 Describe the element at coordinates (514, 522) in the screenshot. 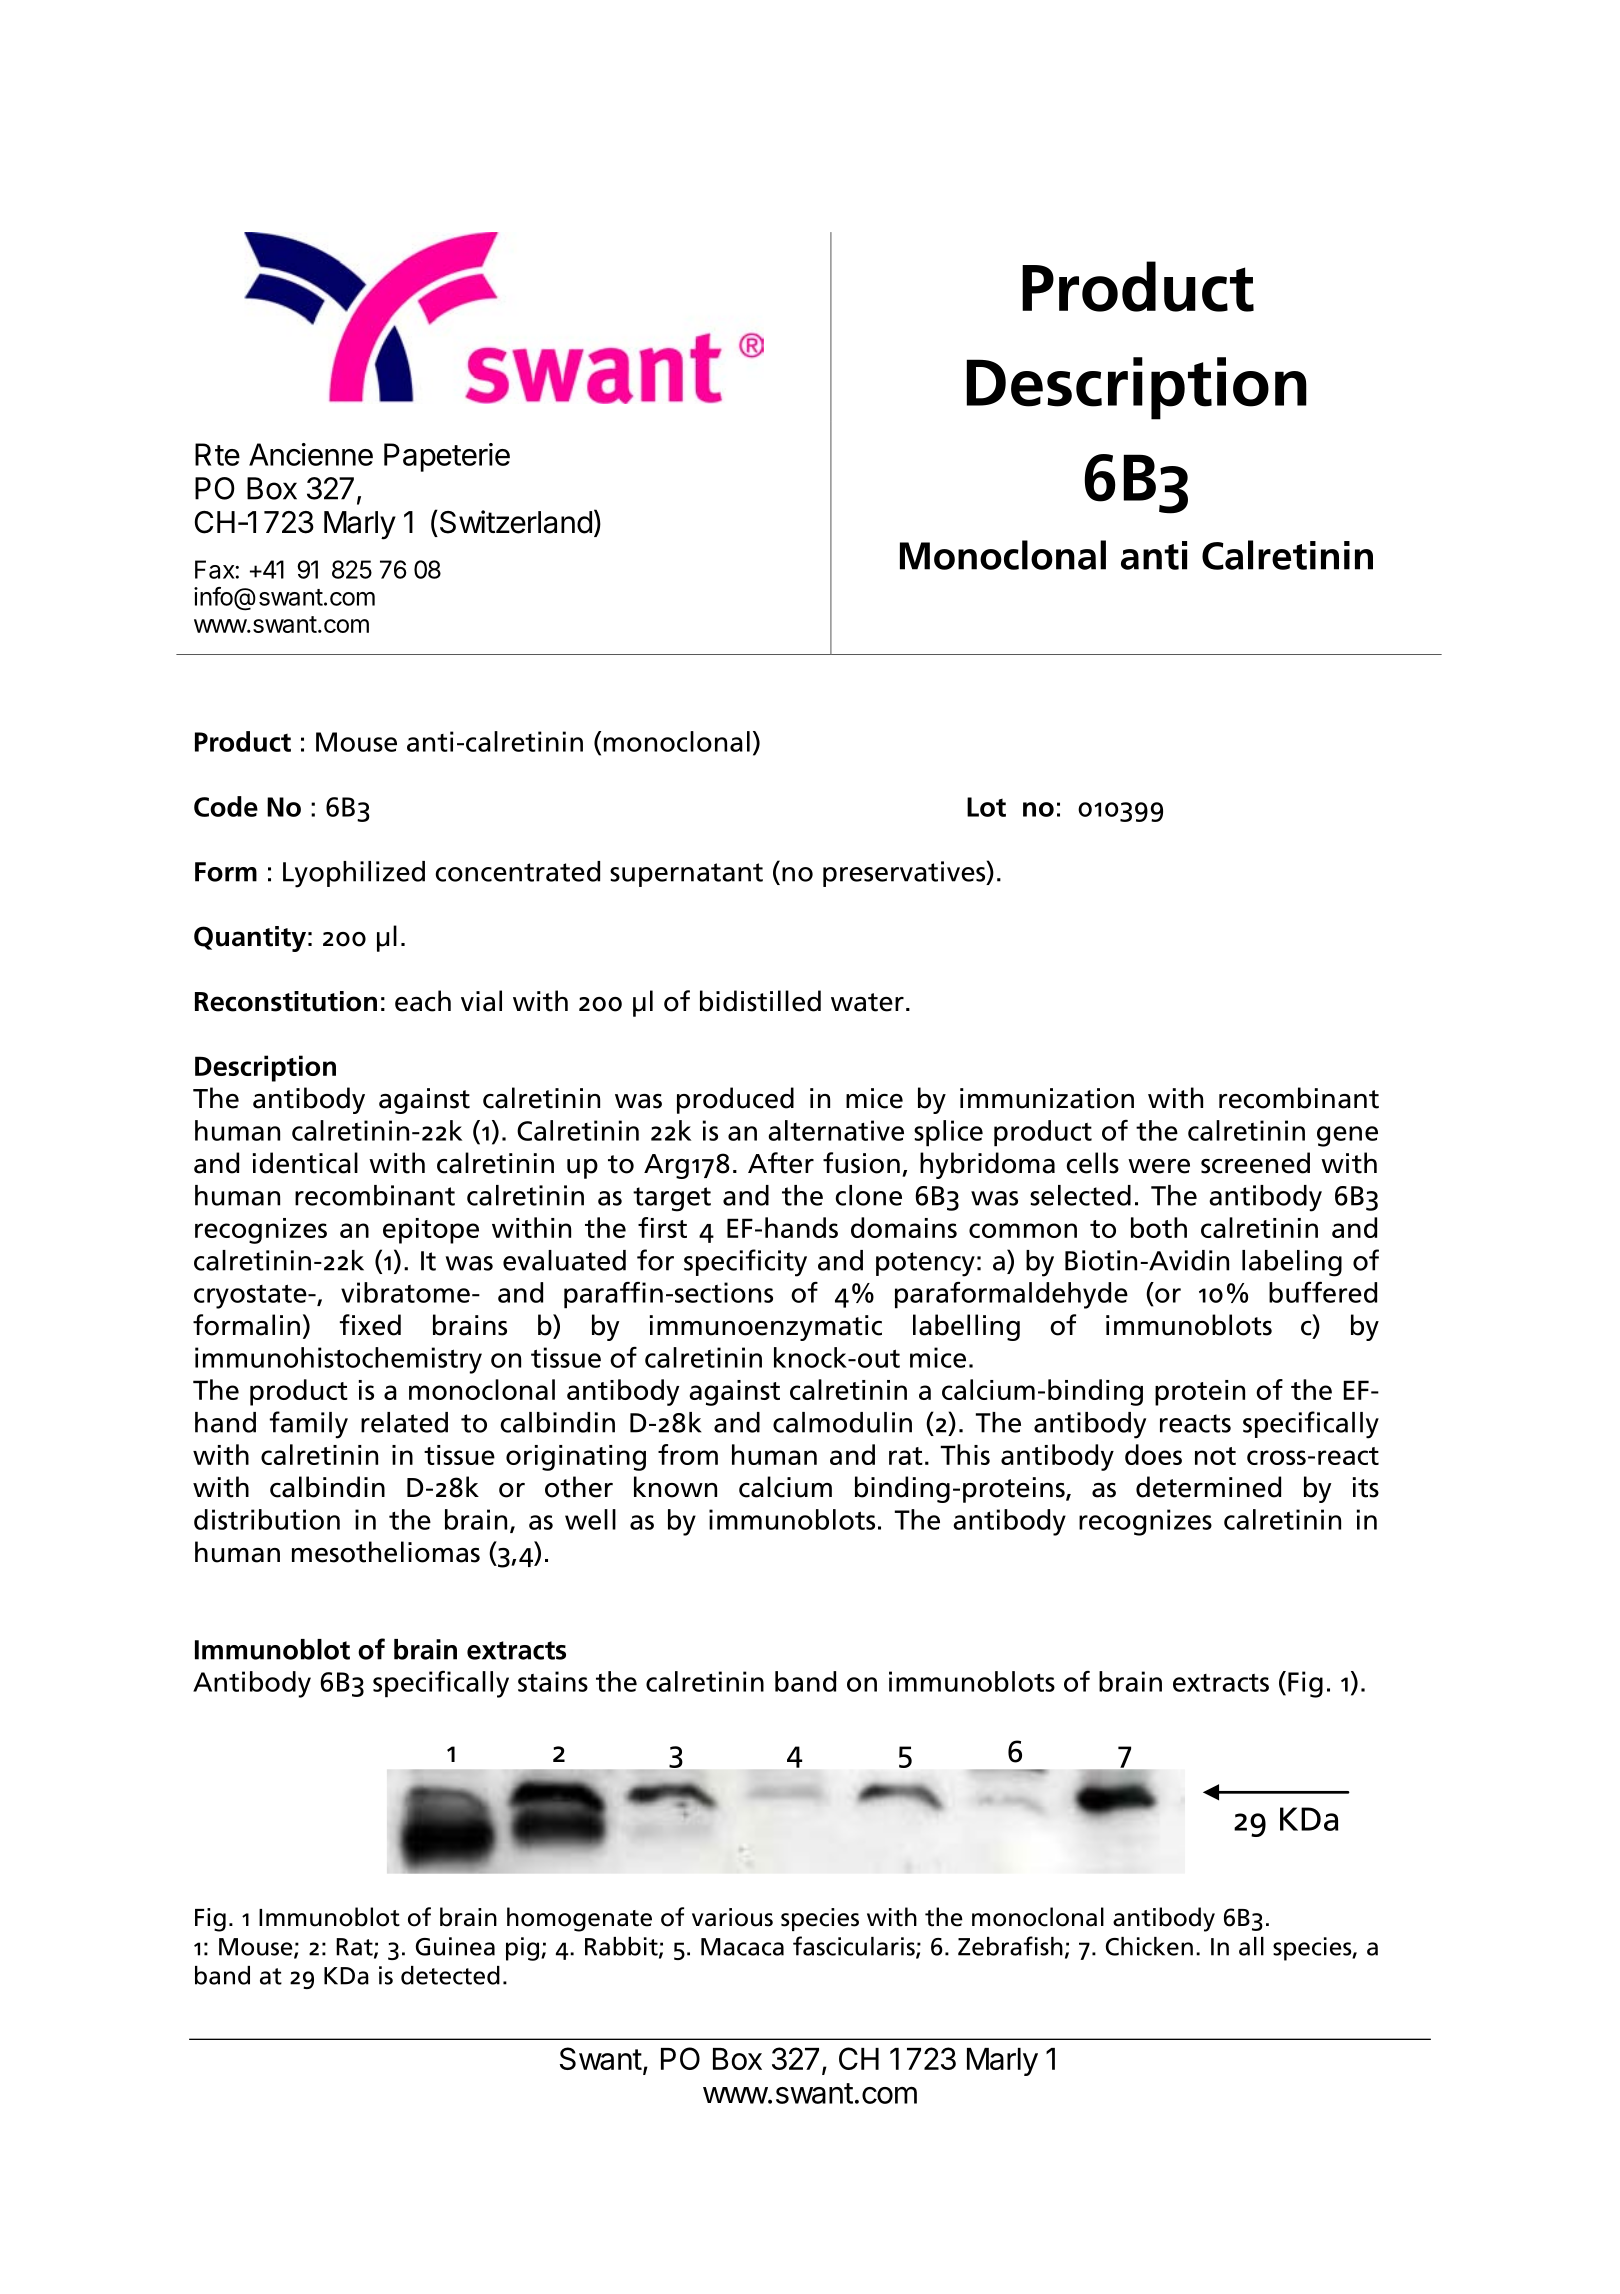

I see `Switzerland` at that location.
